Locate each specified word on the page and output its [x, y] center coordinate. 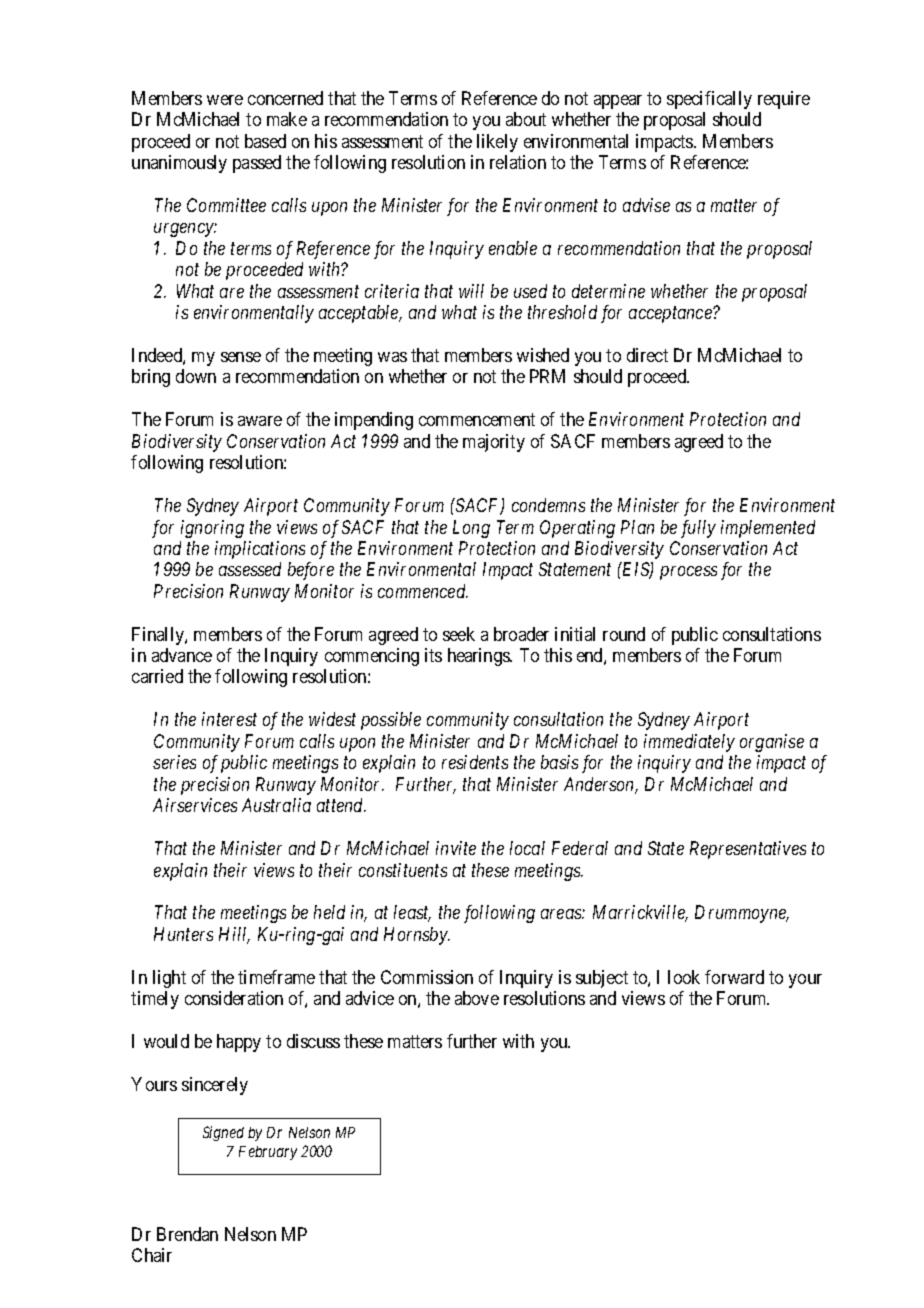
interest [229, 719]
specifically [709, 100]
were [225, 100]
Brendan [187, 1234]
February [268, 1153]
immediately [689, 743]
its [433, 655]
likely [497, 143]
